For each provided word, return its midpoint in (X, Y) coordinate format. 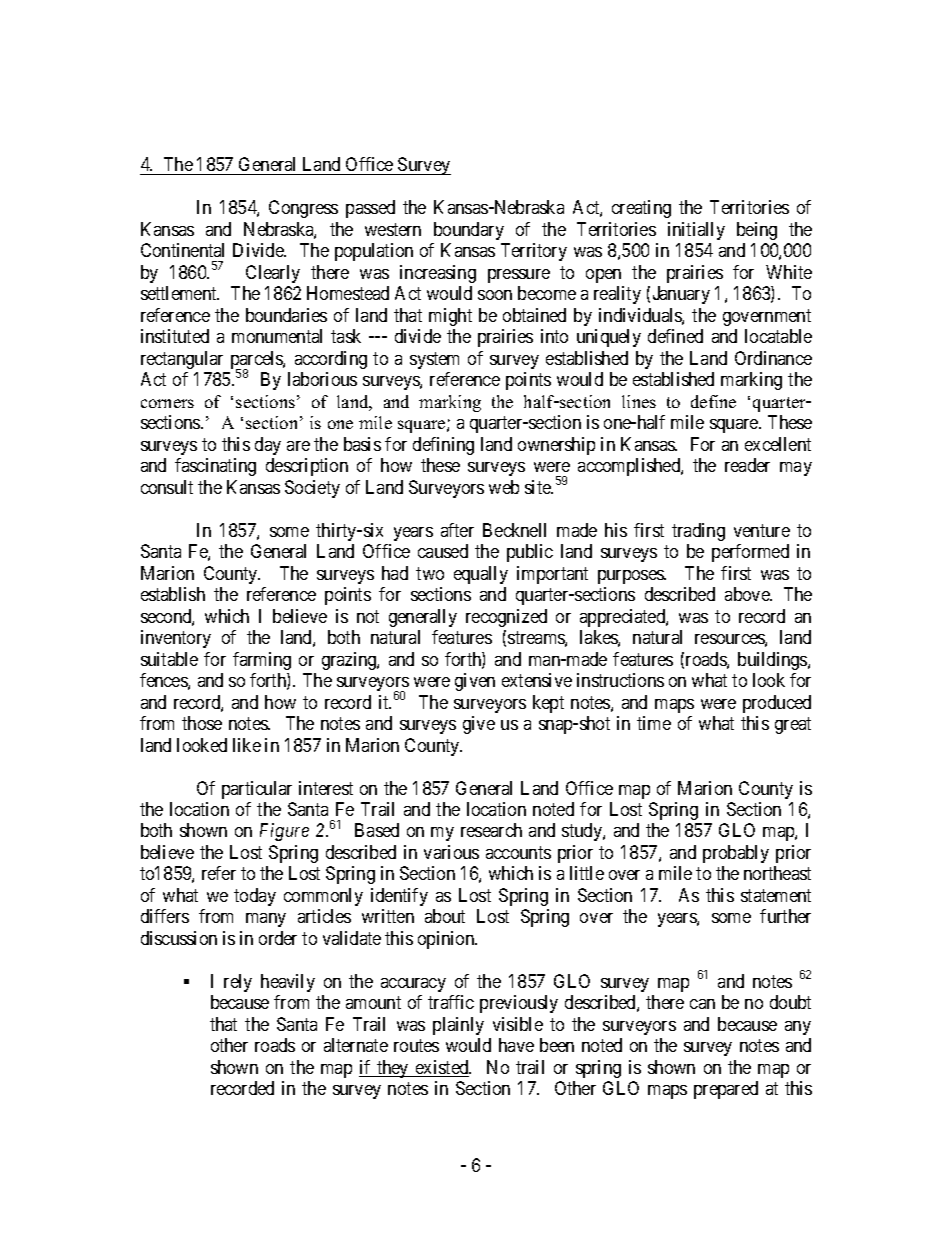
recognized (506, 618)
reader (747, 465)
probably (736, 854)
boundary (469, 231)
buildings (773, 661)
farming (262, 661)
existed (442, 1068)
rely (238, 983)
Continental (182, 250)
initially (696, 231)
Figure (284, 832)
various (451, 852)
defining (443, 446)
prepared (726, 1090)
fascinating (215, 467)
